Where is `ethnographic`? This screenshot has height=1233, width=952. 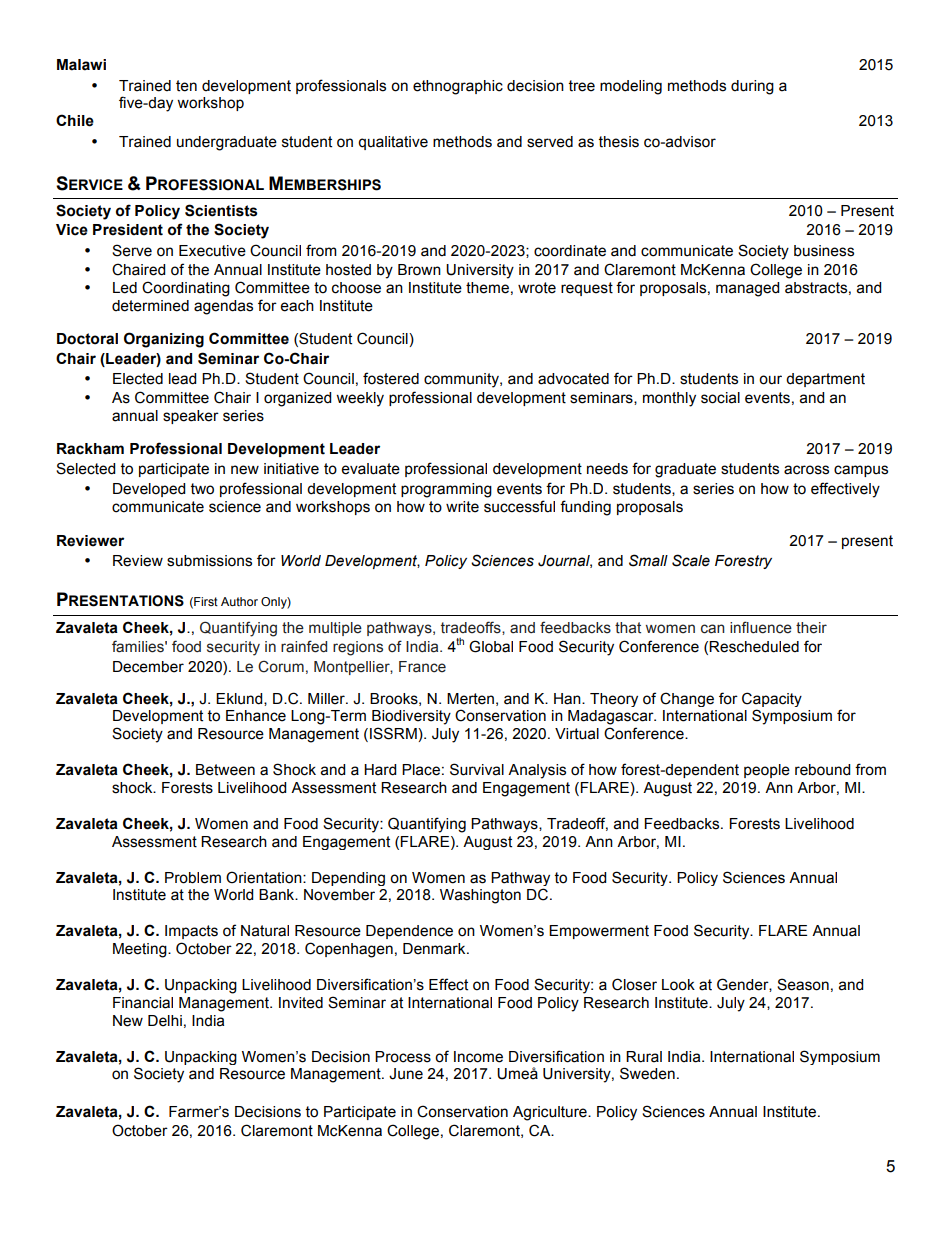
ethnographic is located at coordinates (458, 87).
